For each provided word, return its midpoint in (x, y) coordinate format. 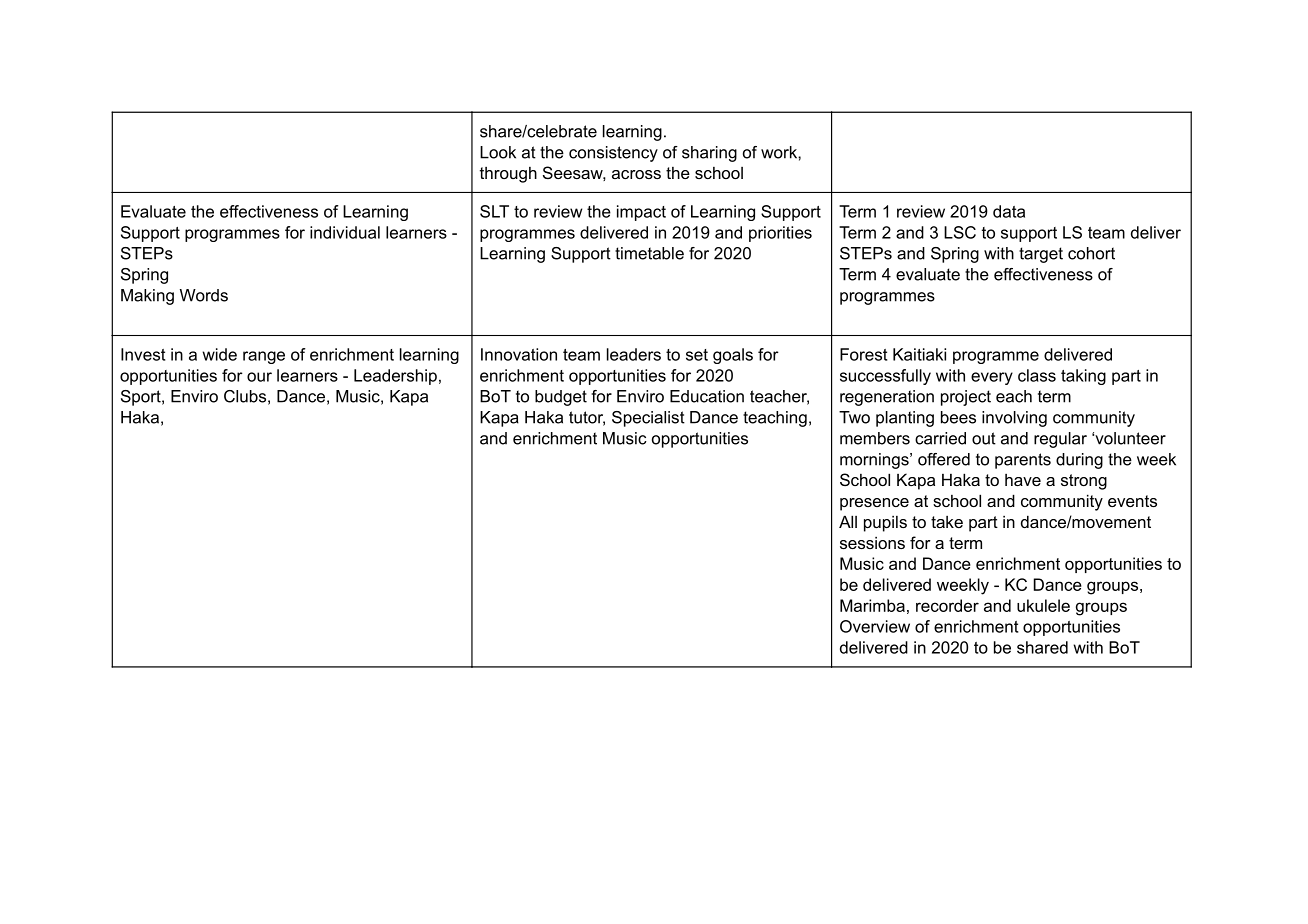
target (1041, 255)
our (259, 377)
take (947, 522)
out (984, 438)
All (848, 521)
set (697, 355)
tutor (587, 418)
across (636, 174)
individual (345, 232)
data (1009, 211)
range (264, 357)
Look (498, 152)
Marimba (872, 605)
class (1037, 375)
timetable (649, 253)
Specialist (648, 419)
